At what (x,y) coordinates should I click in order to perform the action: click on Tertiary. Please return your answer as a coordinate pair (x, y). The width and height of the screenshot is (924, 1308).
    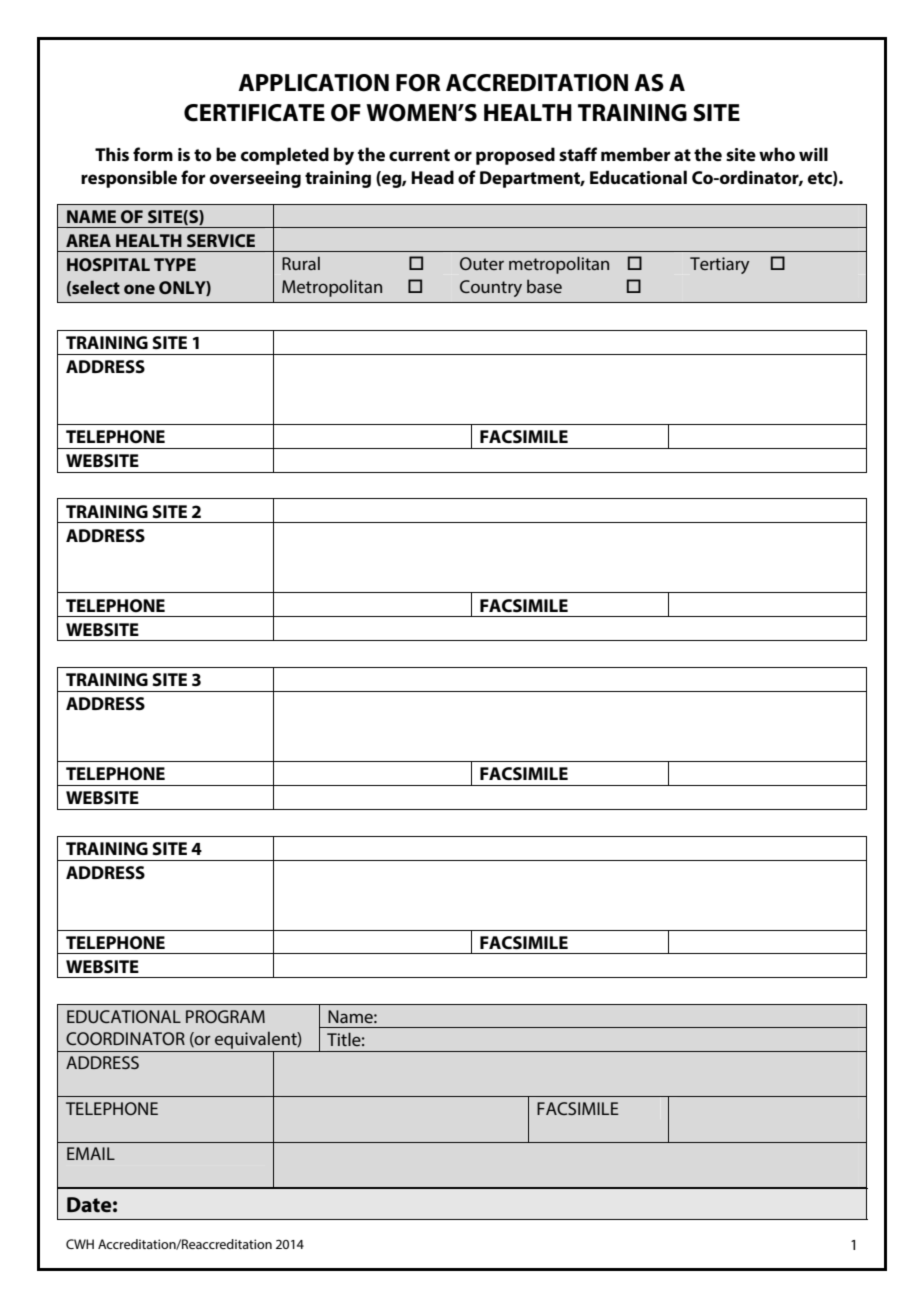
    Looking at the image, I should click on (720, 265).
